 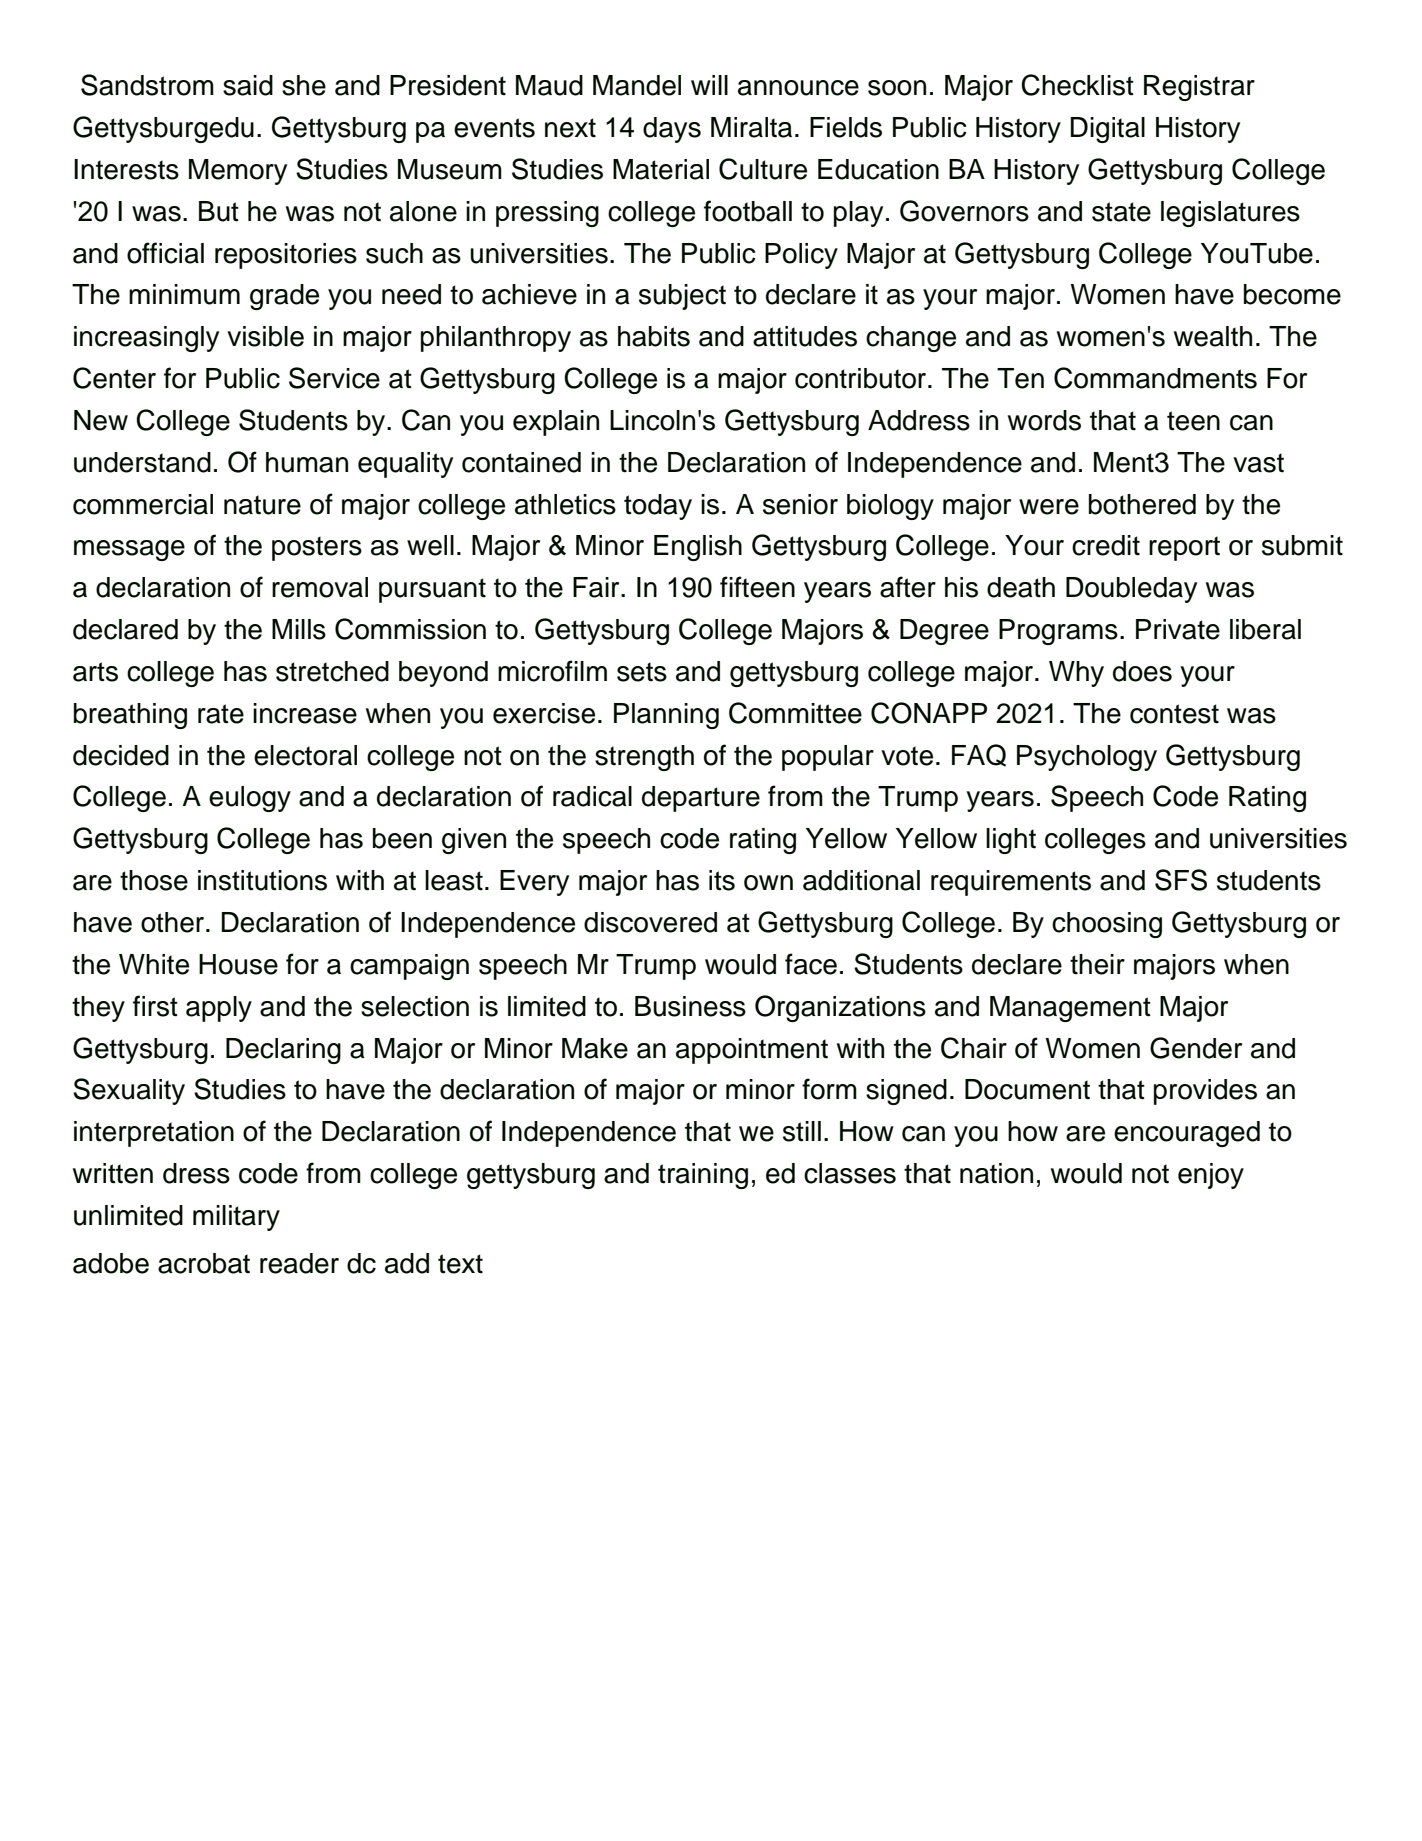 I want to click on own, so click(x=768, y=883).
